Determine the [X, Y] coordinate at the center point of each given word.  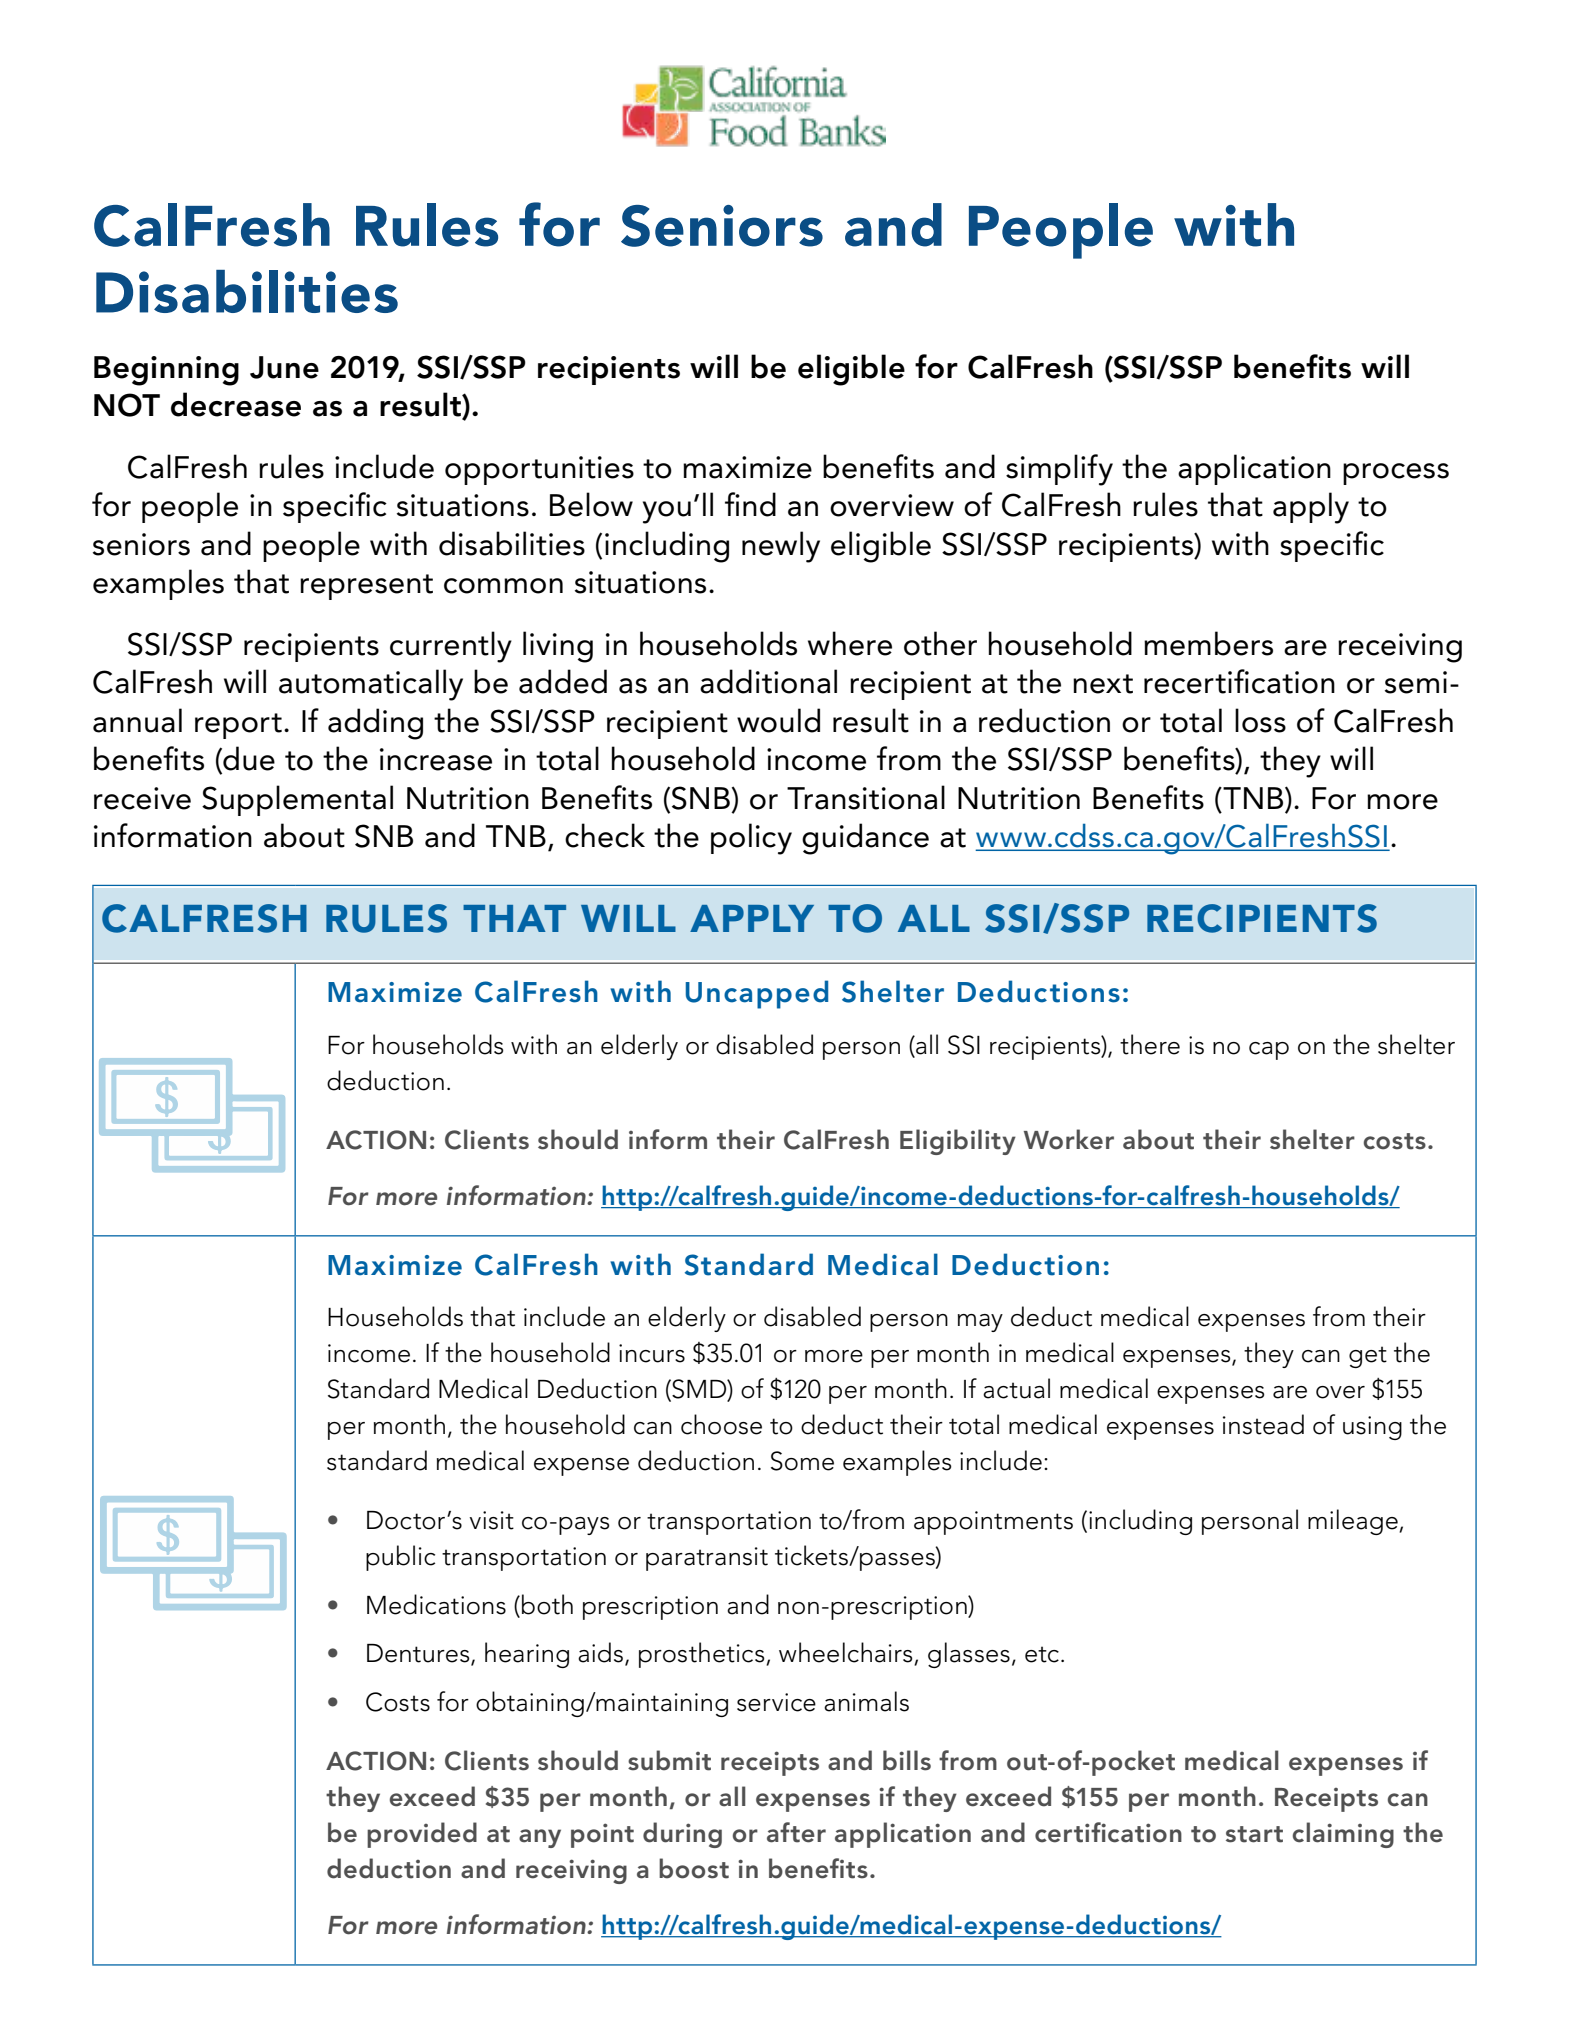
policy [751, 839]
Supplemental [297, 800]
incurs [652, 1353]
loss [1260, 720]
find [750, 504]
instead [1263, 1424]
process [1396, 474]
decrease [236, 404]
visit [491, 1520]
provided [422, 1835]
